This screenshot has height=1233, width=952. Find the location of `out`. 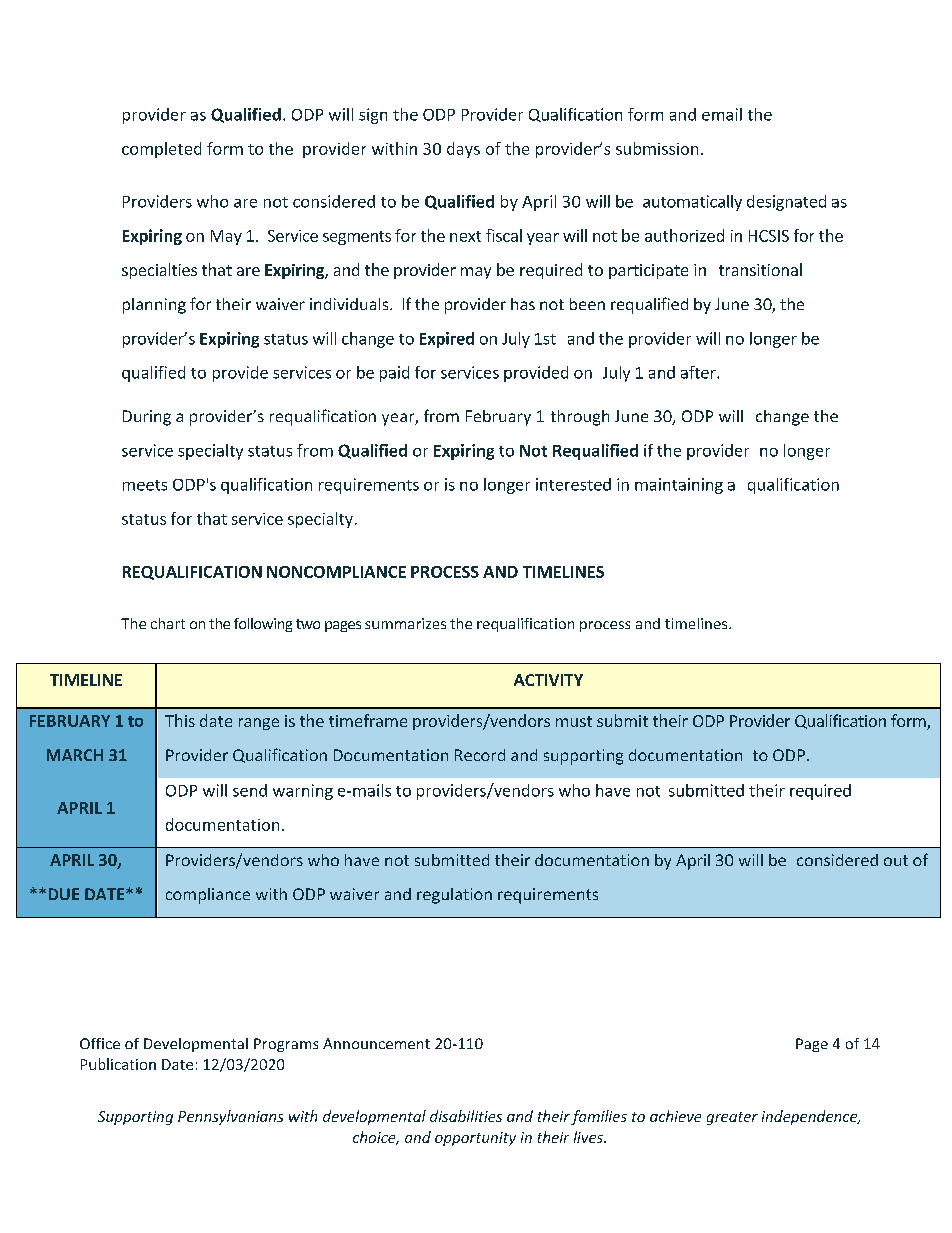

out is located at coordinates (896, 860).
